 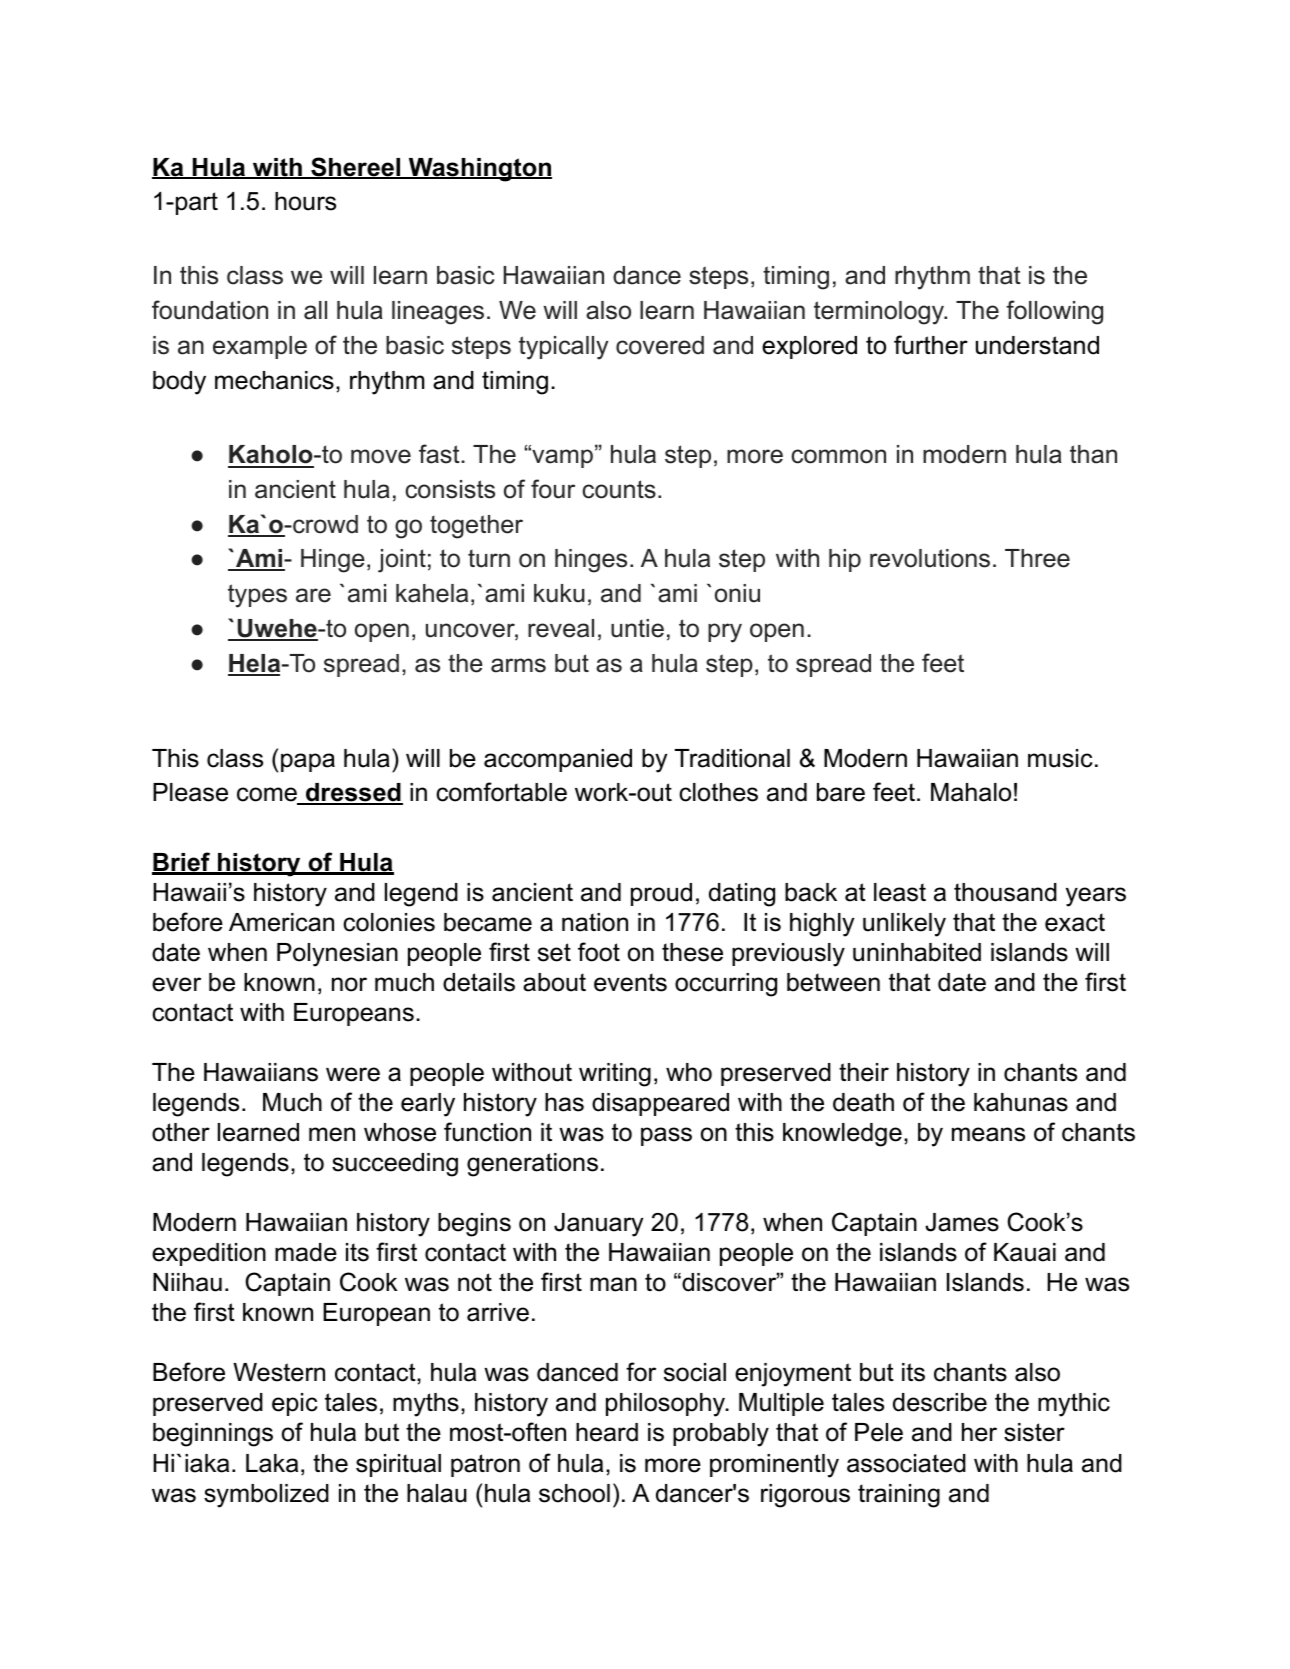 What do you see at coordinates (479, 170) in the document?
I see `Washington` at bounding box center [479, 170].
